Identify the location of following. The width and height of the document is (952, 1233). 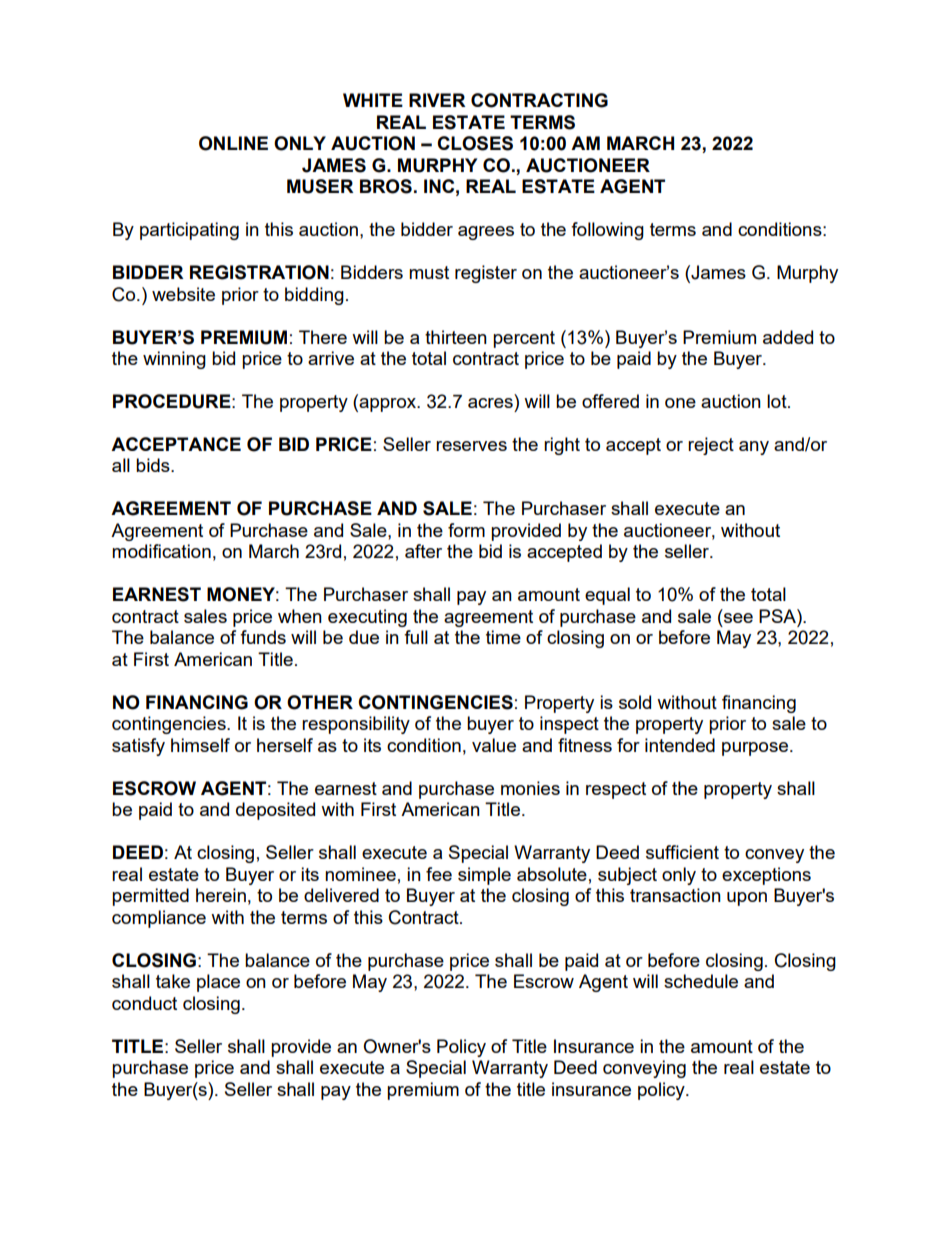
(607, 231).
